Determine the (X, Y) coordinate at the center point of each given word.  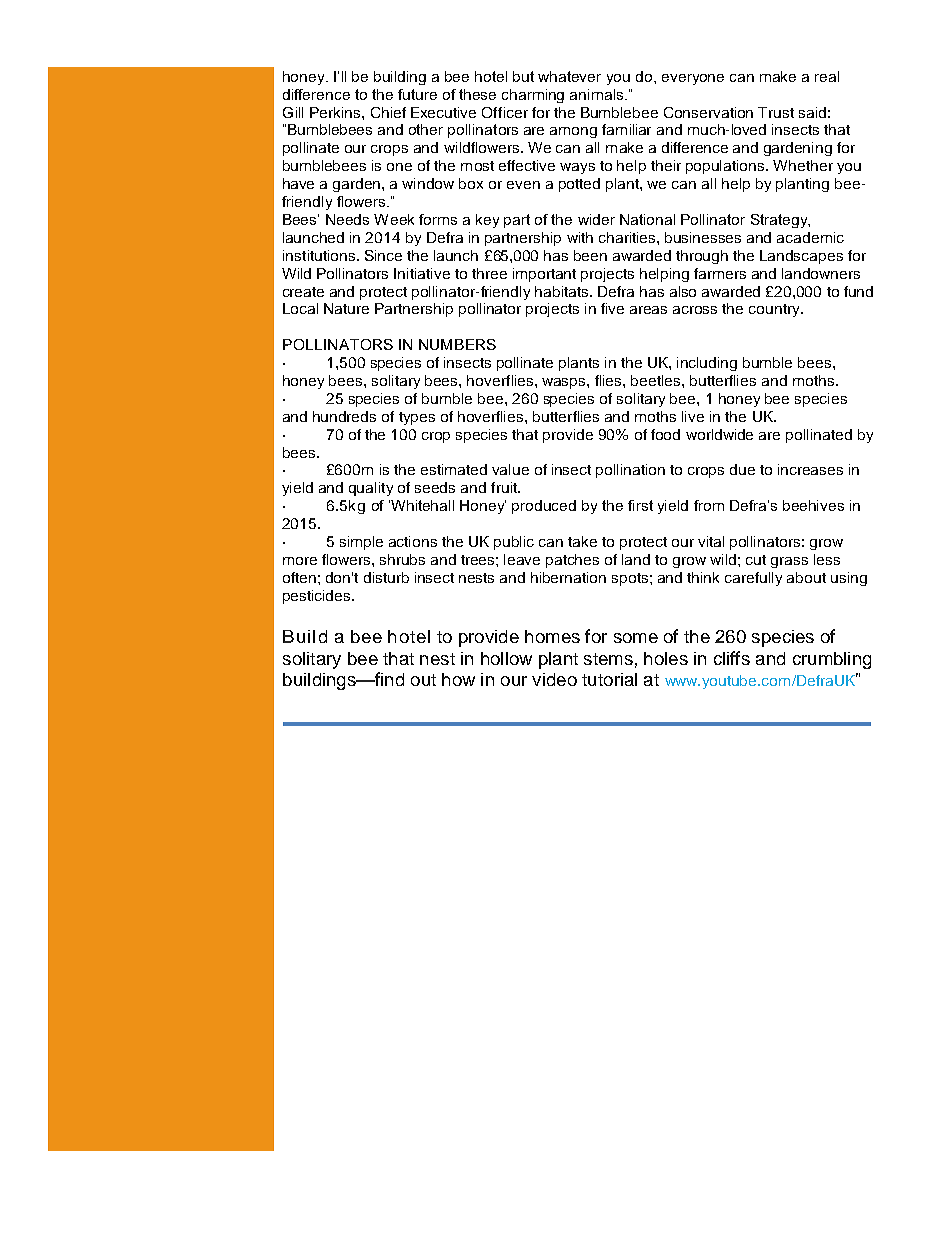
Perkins (336, 112)
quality (371, 489)
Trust (776, 112)
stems (608, 659)
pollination (630, 471)
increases (810, 469)
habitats (563, 291)
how (458, 679)
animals (598, 94)
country (775, 310)
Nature (346, 308)
